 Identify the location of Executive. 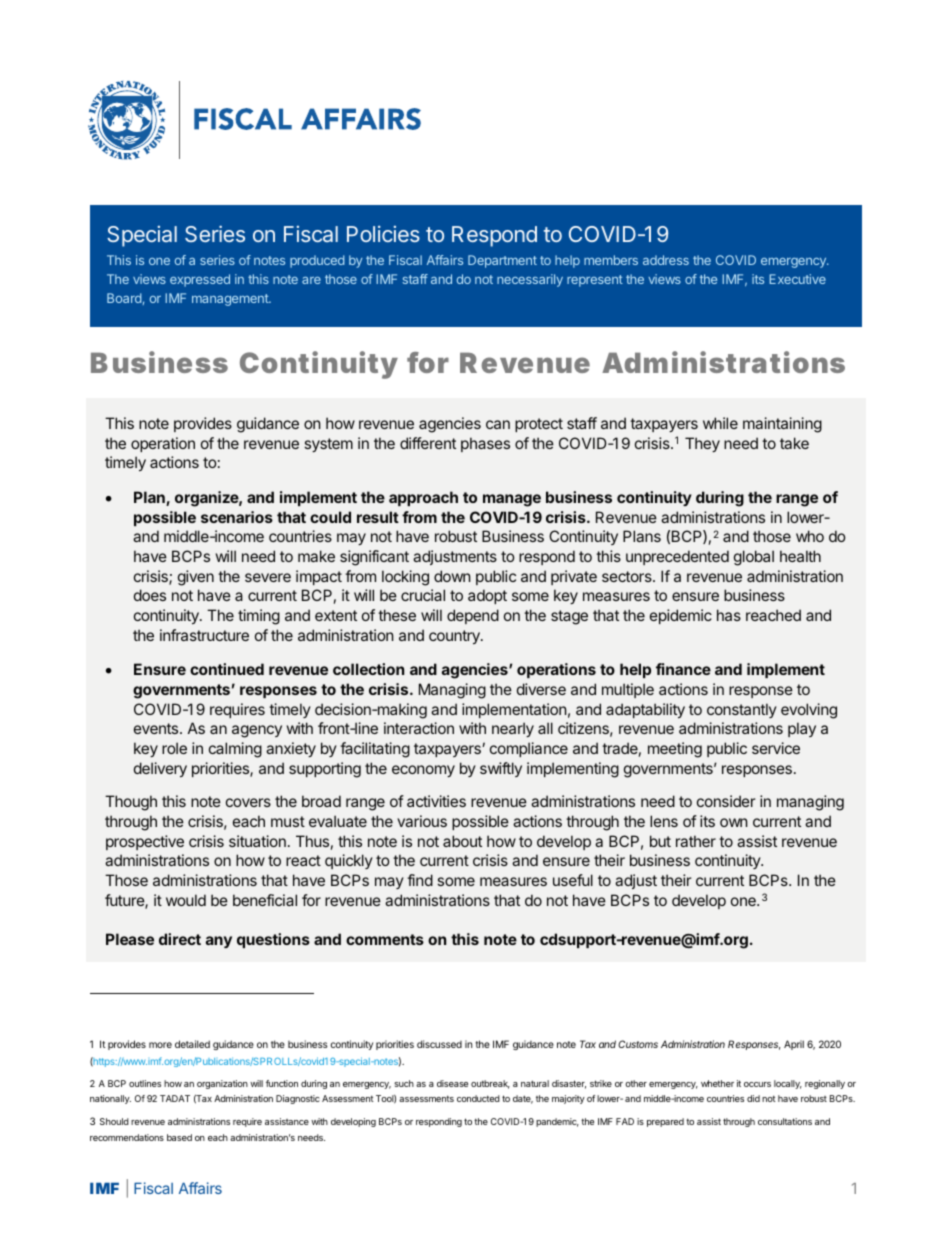
(797, 279).
